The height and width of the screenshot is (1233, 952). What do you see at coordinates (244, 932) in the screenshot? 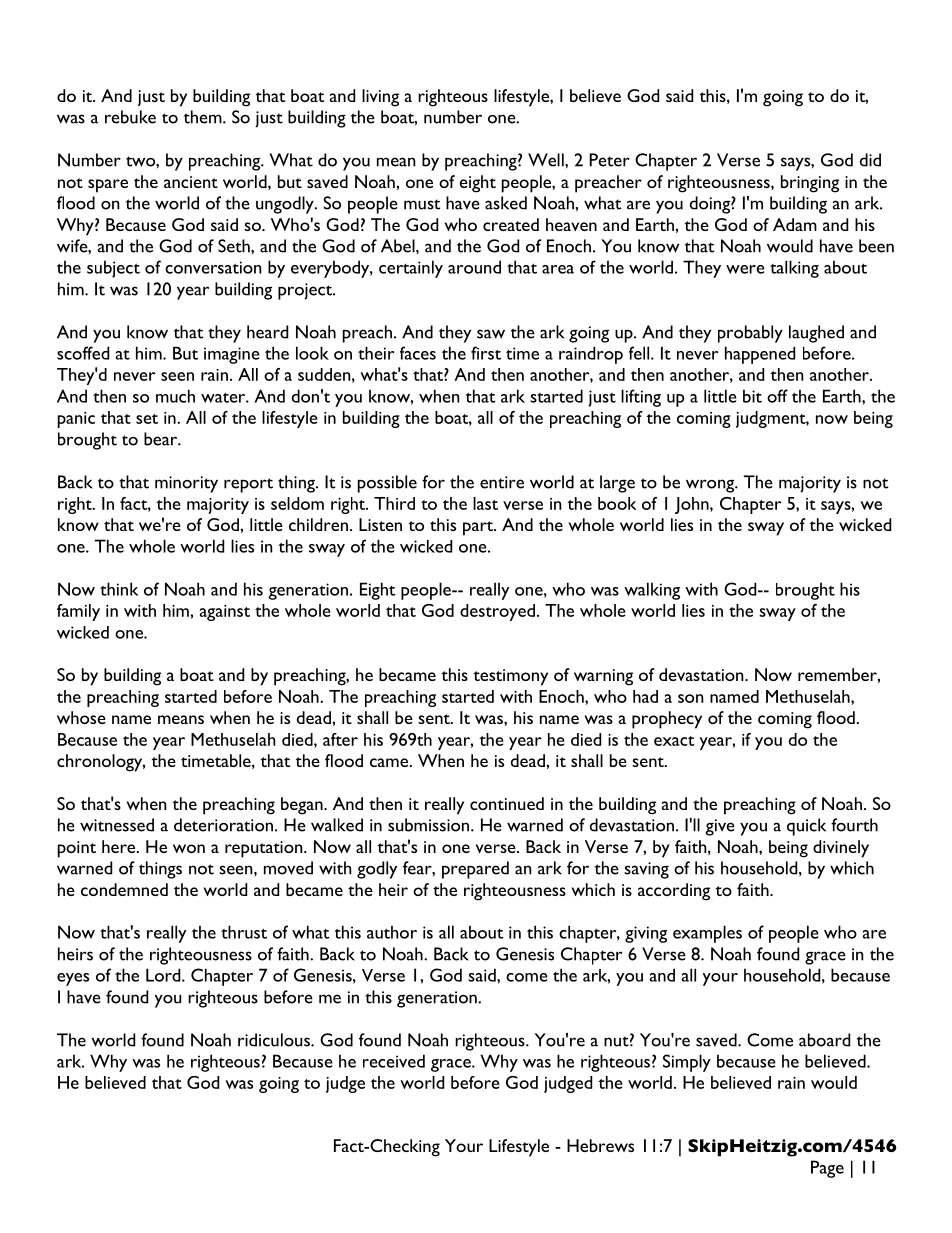
I see `thrust` at bounding box center [244, 932].
